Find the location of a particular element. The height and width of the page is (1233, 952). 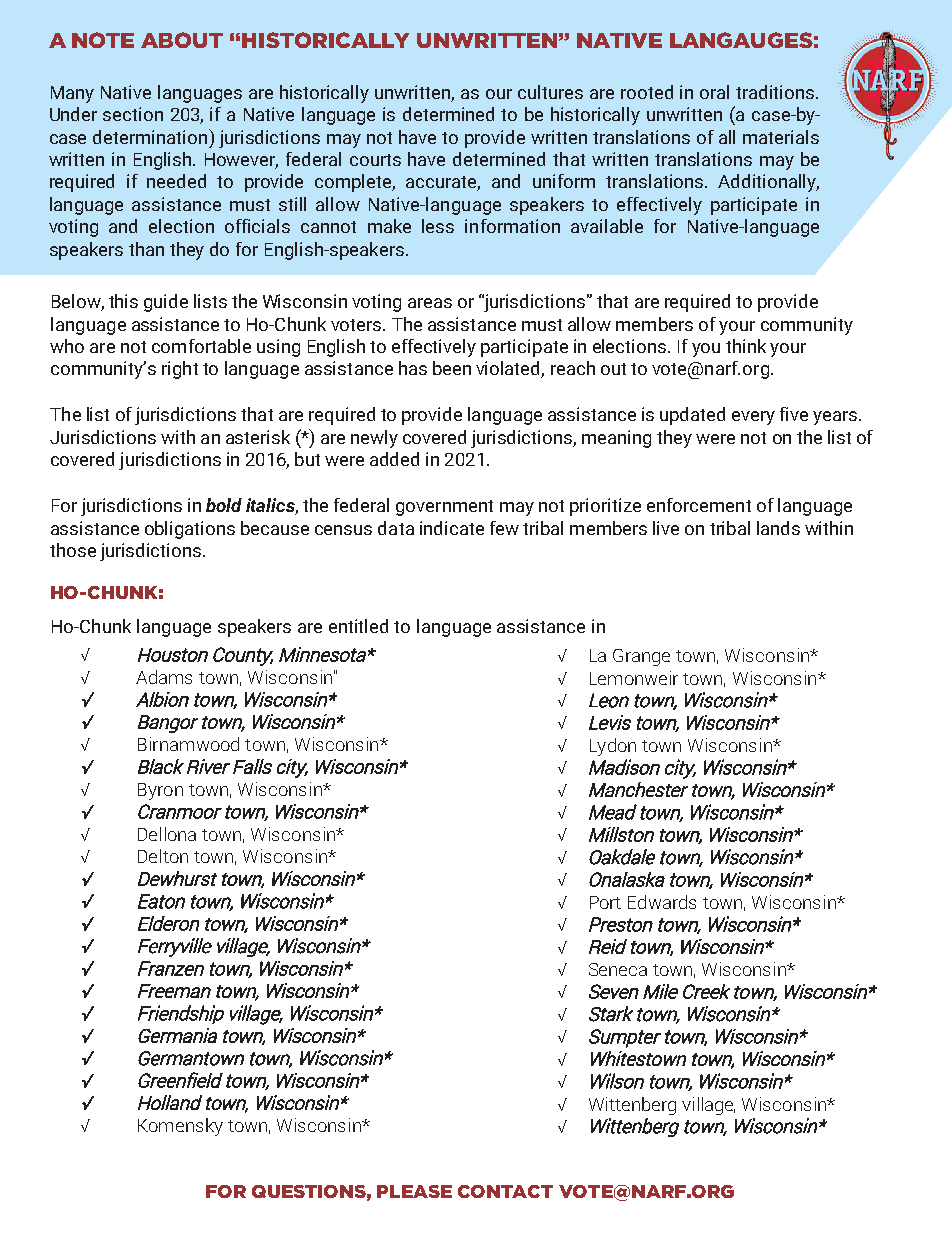

ABOUT is located at coordinates (182, 40).
